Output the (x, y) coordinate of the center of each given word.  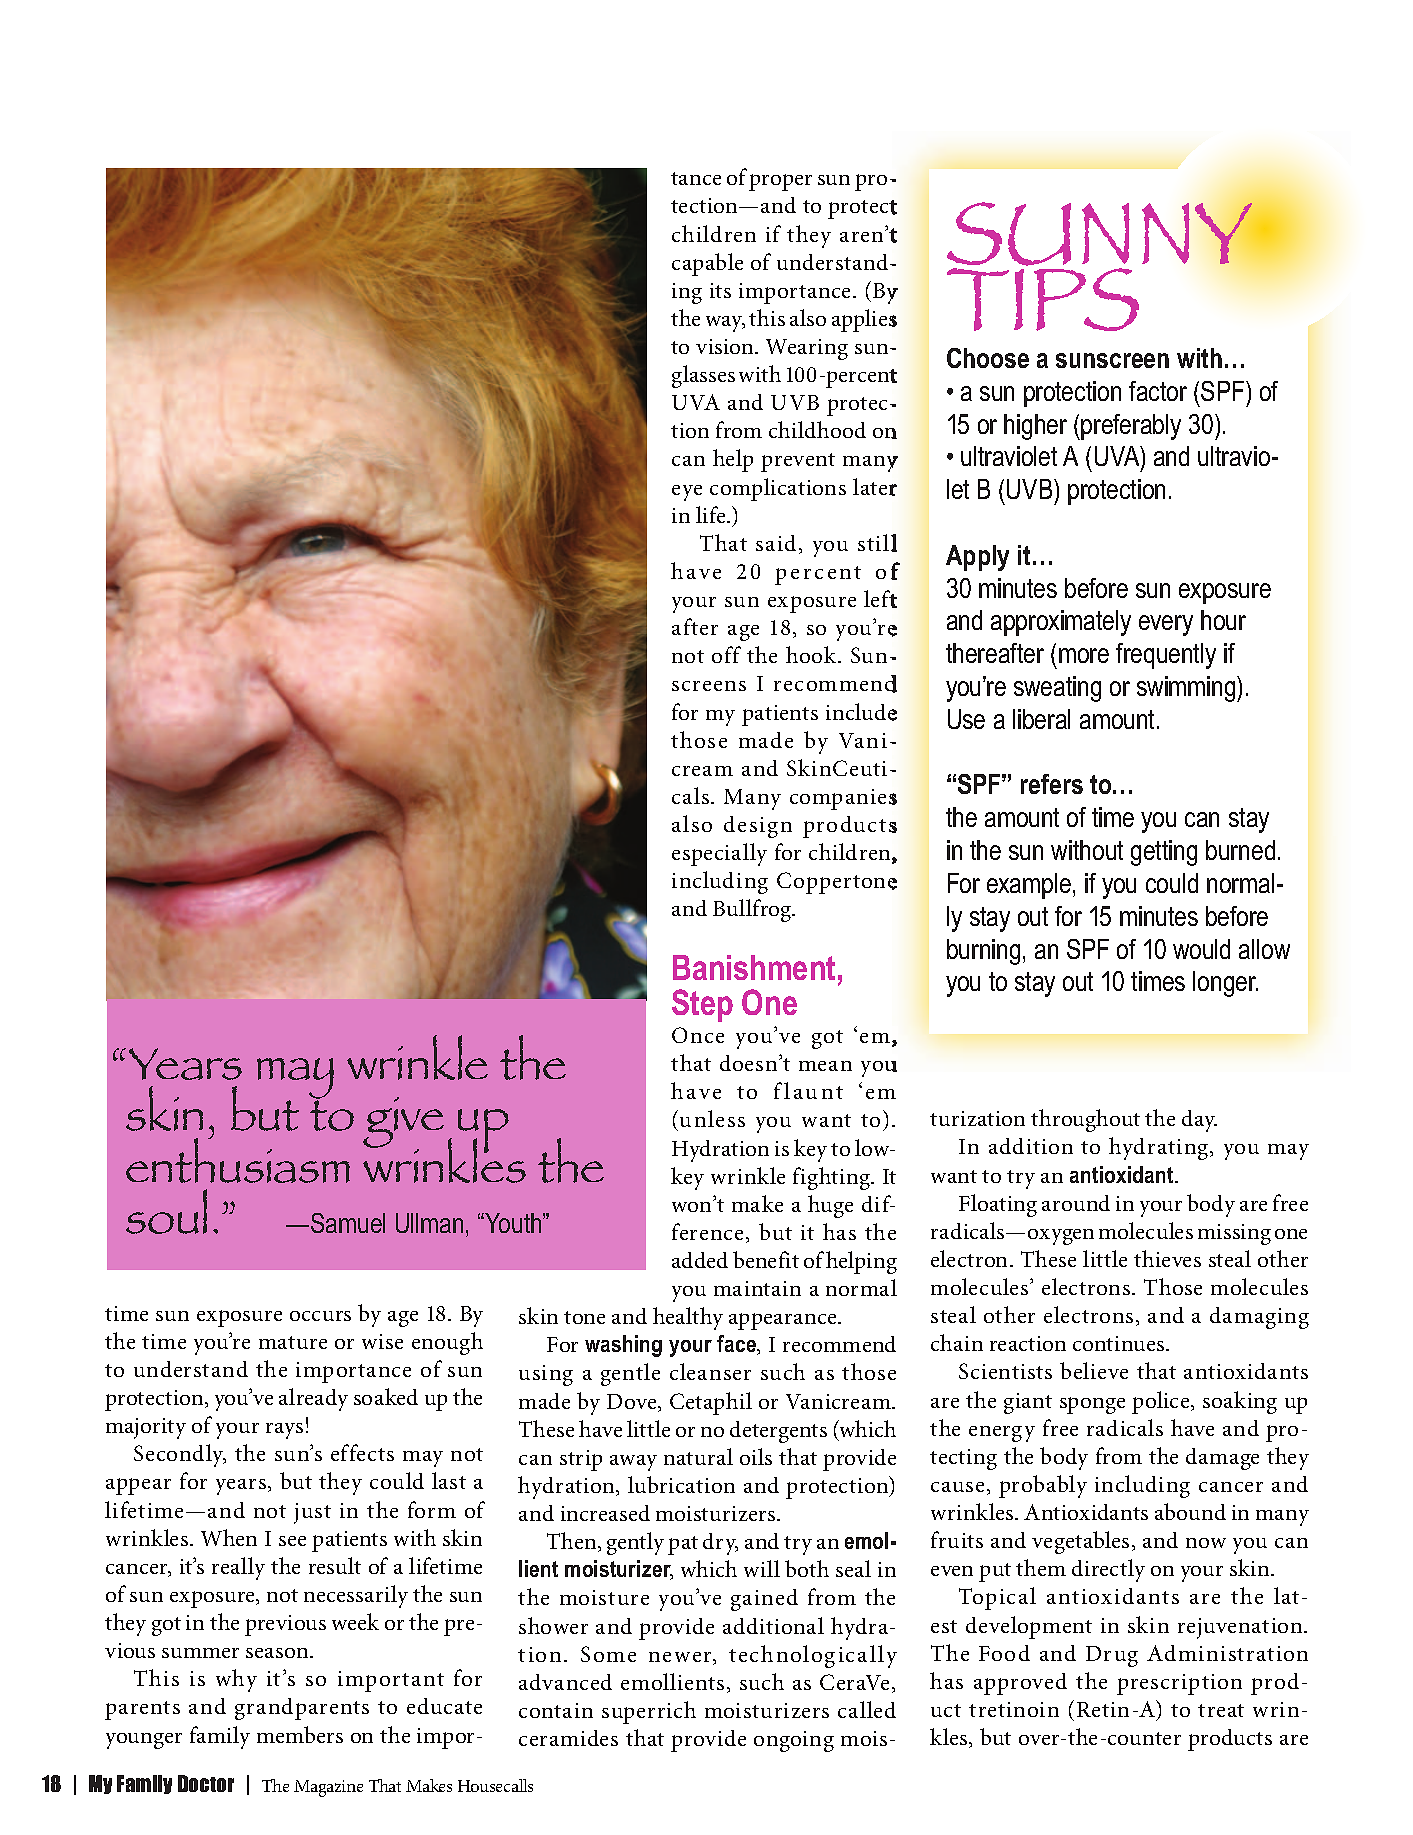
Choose (988, 358)
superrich (649, 1712)
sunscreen (1112, 360)
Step (702, 1005)
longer (1225, 984)
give (403, 1124)
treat (1221, 1710)
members (300, 1734)
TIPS (1043, 298)
